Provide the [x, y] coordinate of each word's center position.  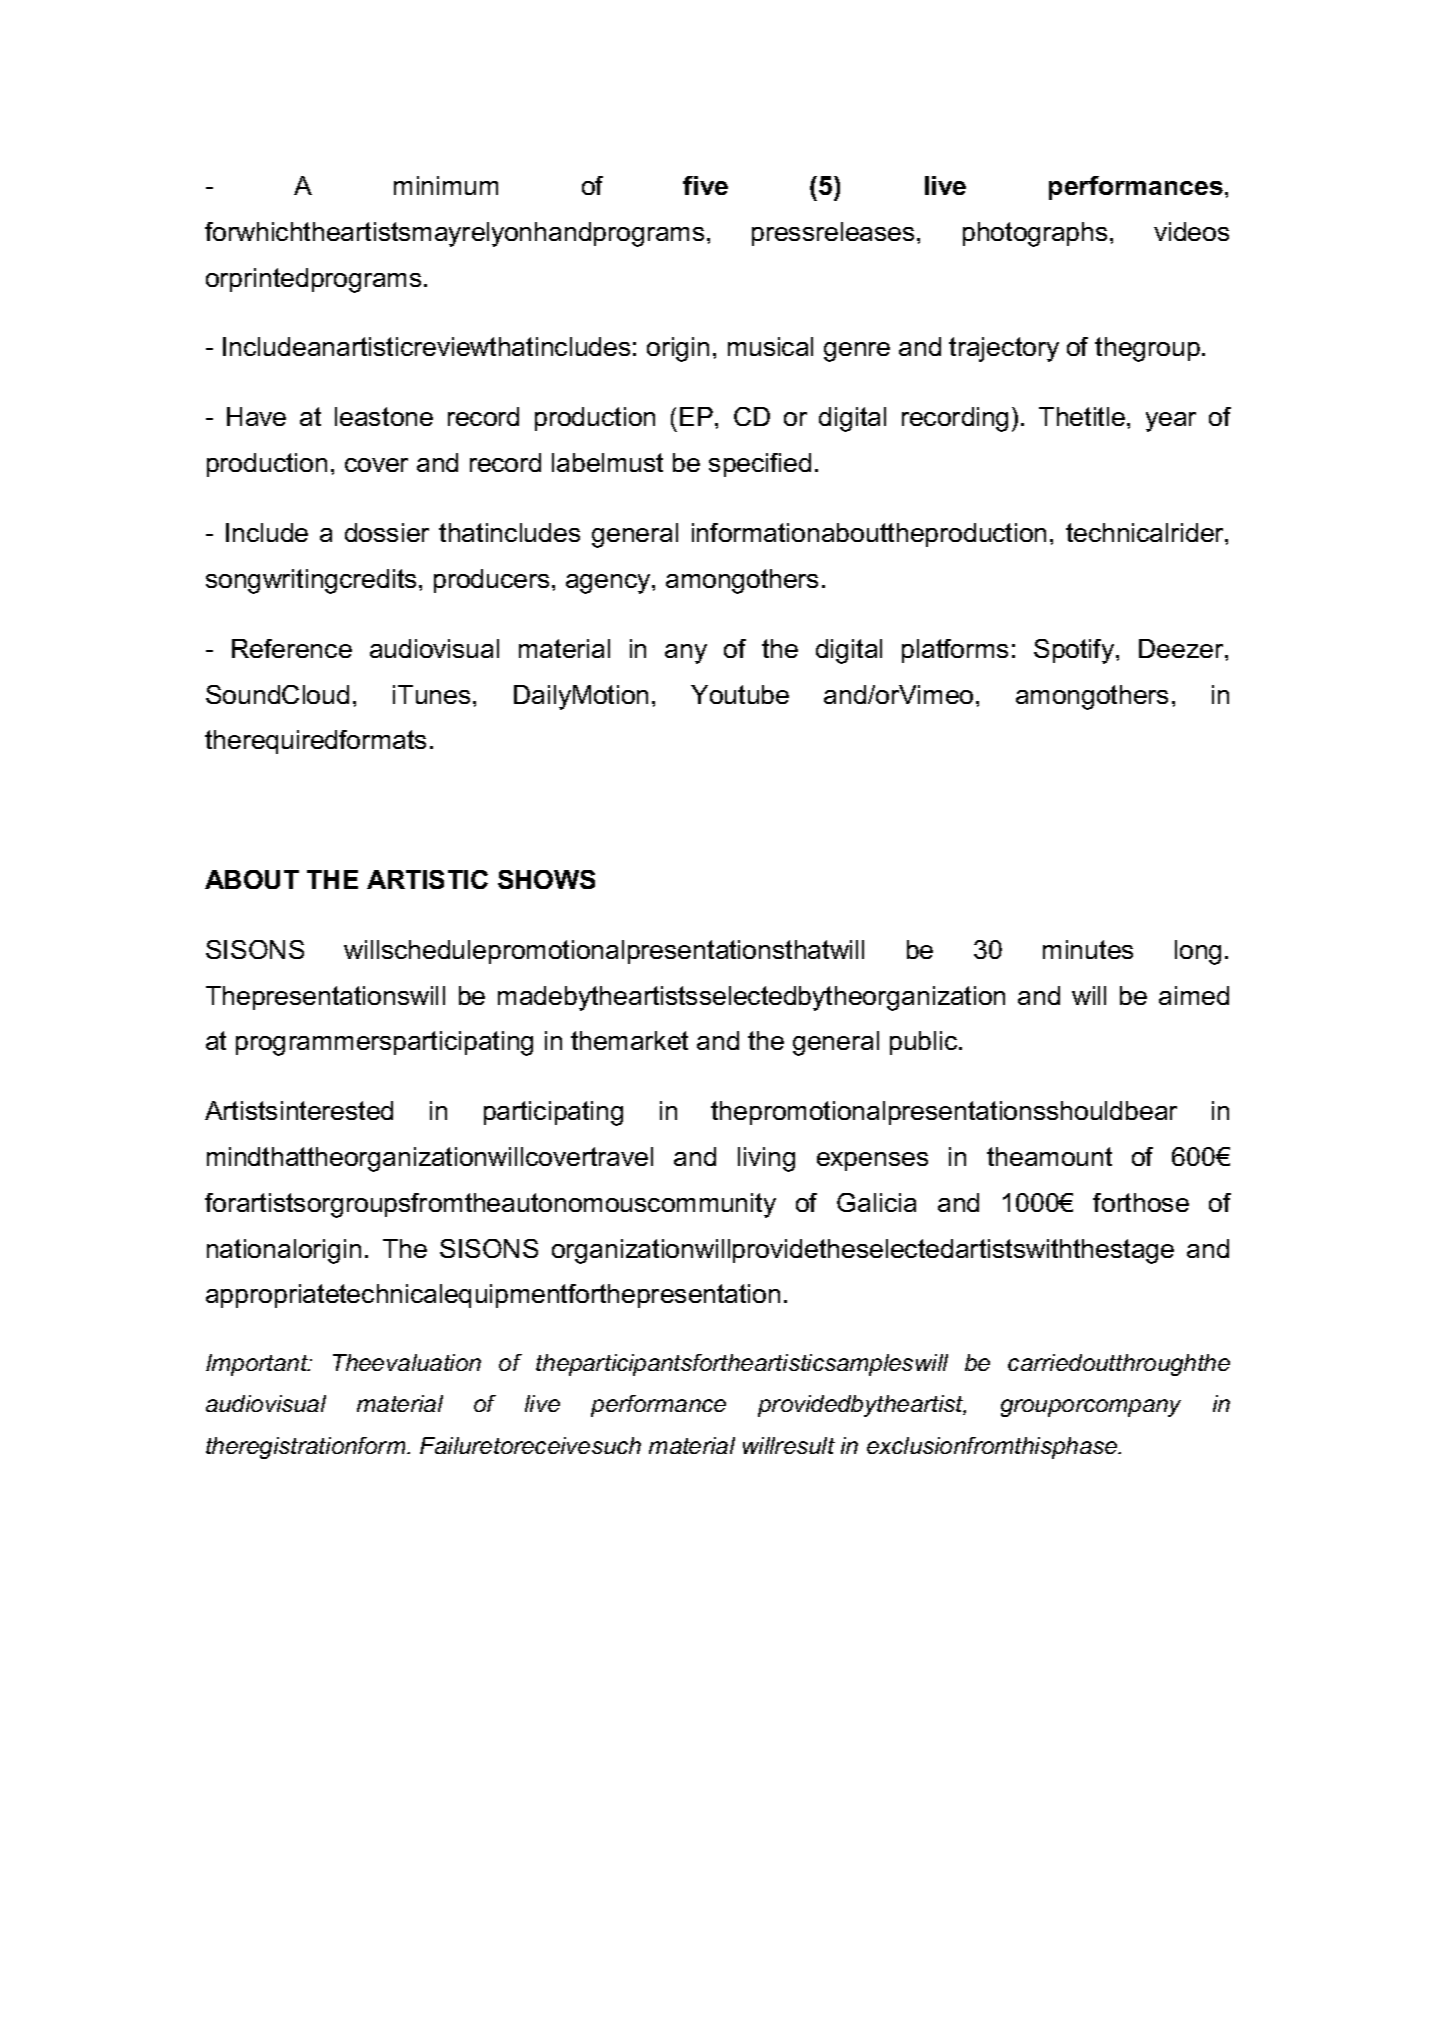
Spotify [1075, 651]
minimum [446, 185]
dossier [387, 532]
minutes [1088, 949]
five [705, 185]
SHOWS [546, 879]
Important [258, 1365]
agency [609, 584]
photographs [1035, 234]
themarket [629, 1040]
